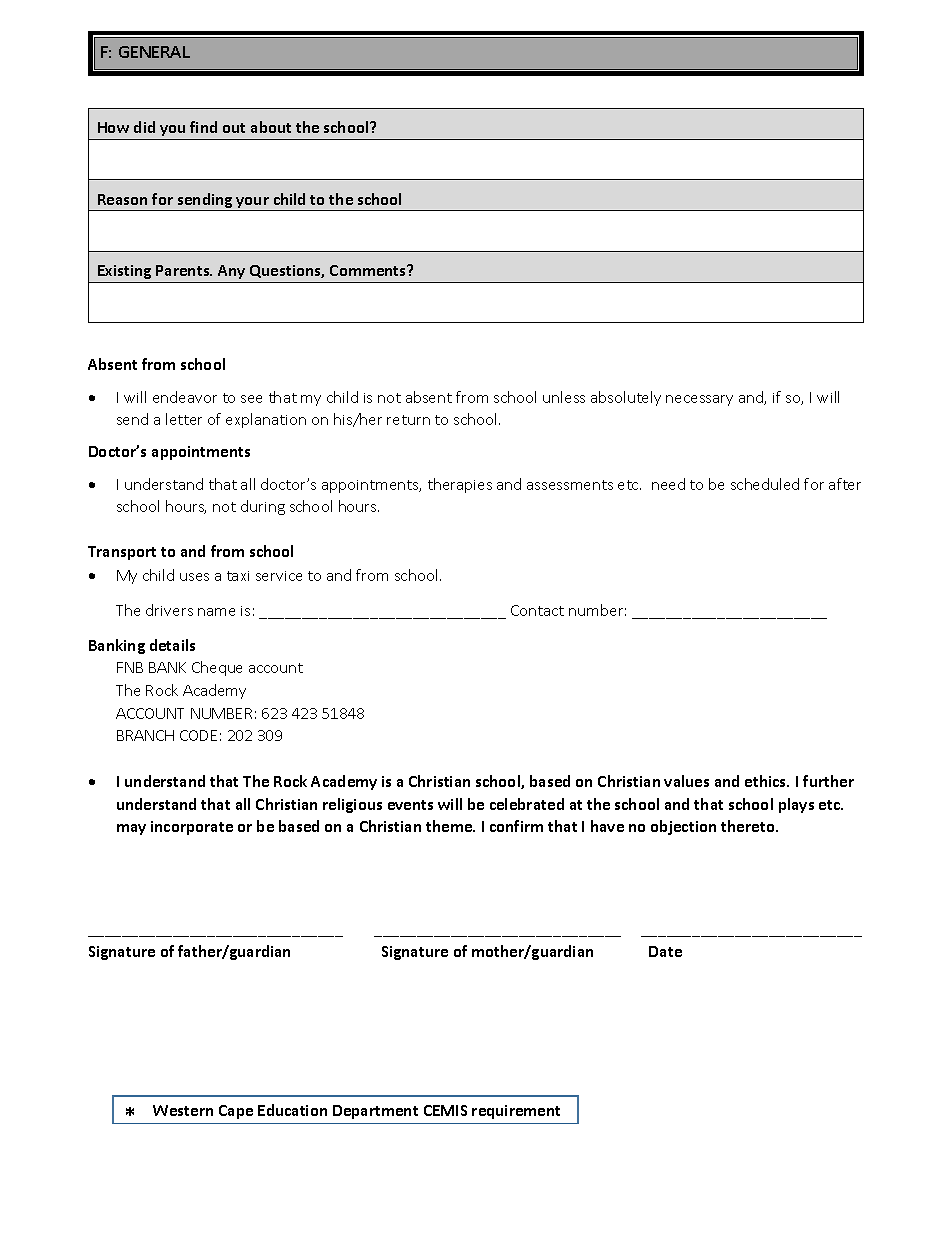  What do you see at coordinates (192, 828) in the document?
I see `incorporate` at bounding box center [192, 828].
